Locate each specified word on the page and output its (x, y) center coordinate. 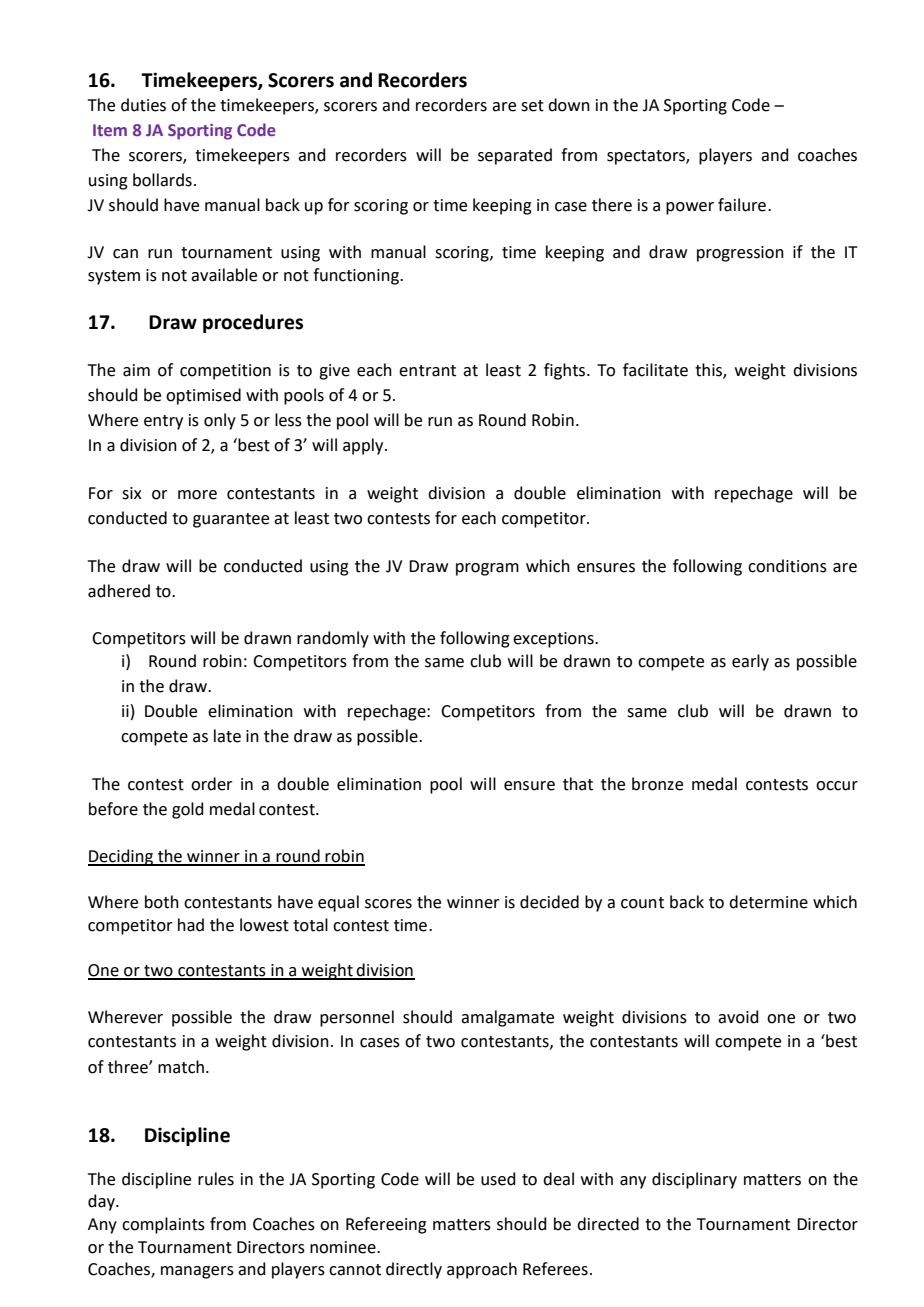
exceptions (554, 640)
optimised (203, 396)
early (750, 662)
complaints (163, 1225)
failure (742, 205)
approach (482, 1270)
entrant (427, 371)
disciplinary (694, 1180)
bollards (162, 180)
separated (515, 156)
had (191, 925)
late (227, 736)
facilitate (655, 370)
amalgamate (507, 1018)
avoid (738, 1017)
